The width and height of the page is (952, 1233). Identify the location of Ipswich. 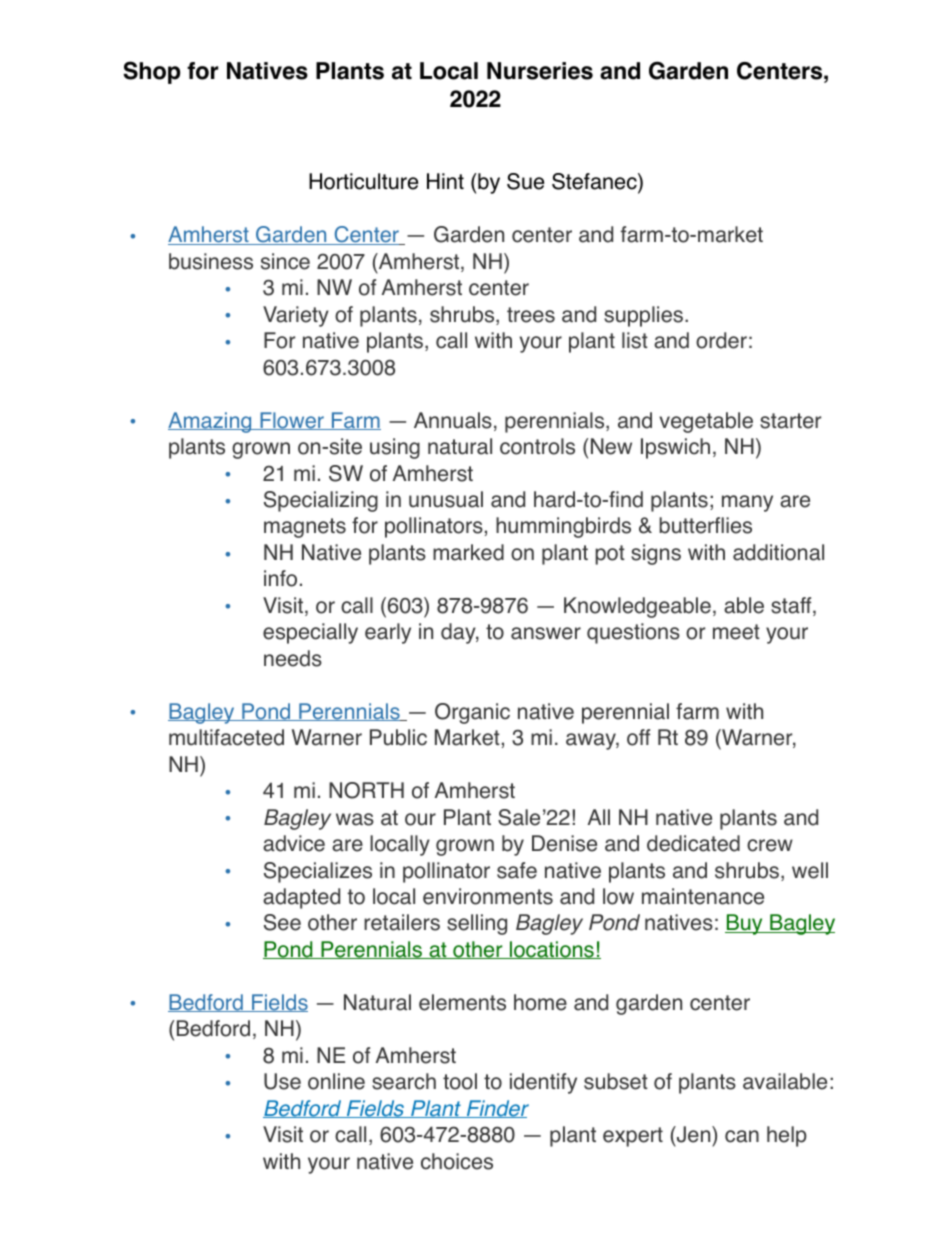
(675, 448).
